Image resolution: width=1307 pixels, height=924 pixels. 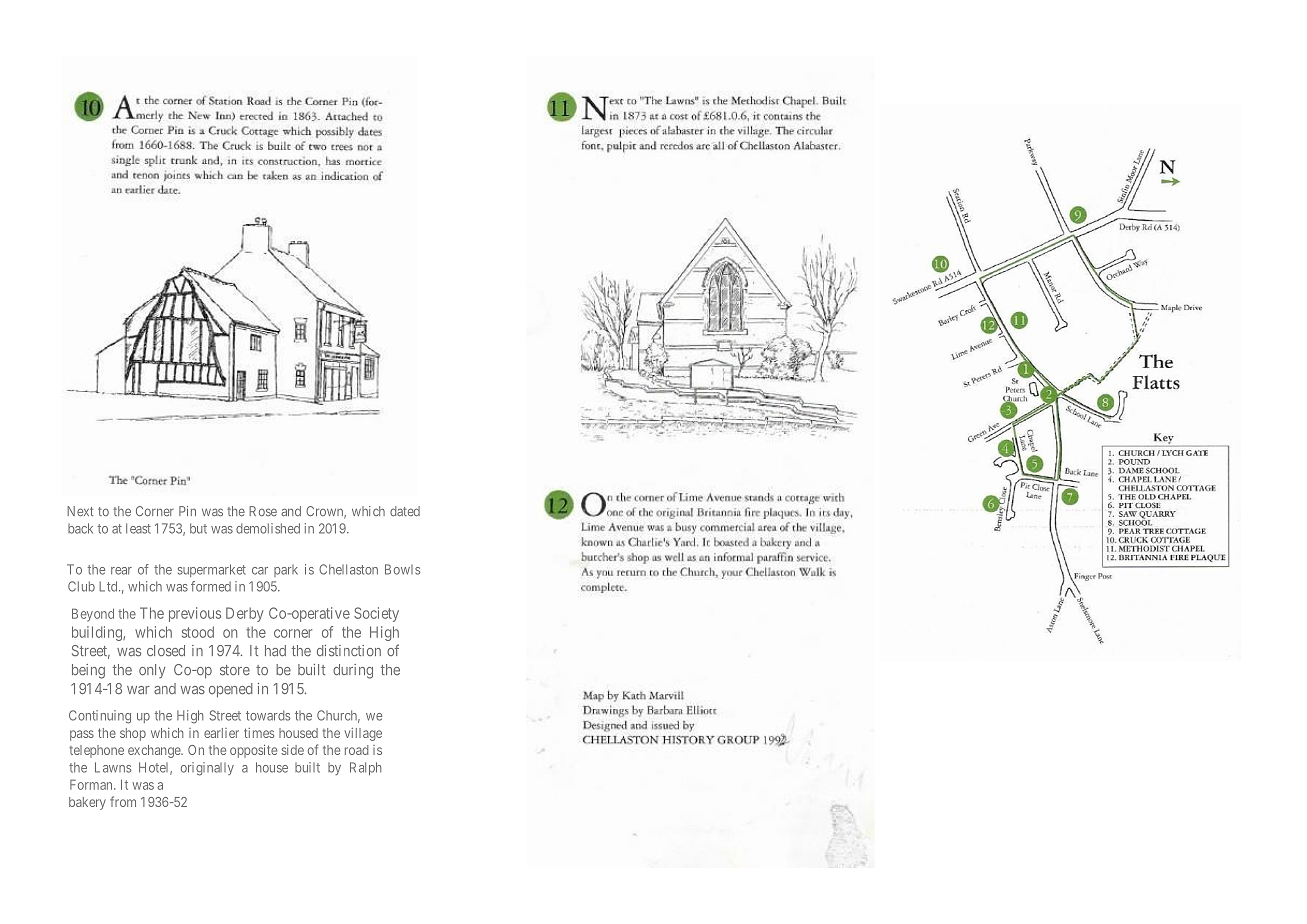 What do you see at coordinates (133, 734) in the screenshot?
I see `shop` at bounding box center [133, 734].
